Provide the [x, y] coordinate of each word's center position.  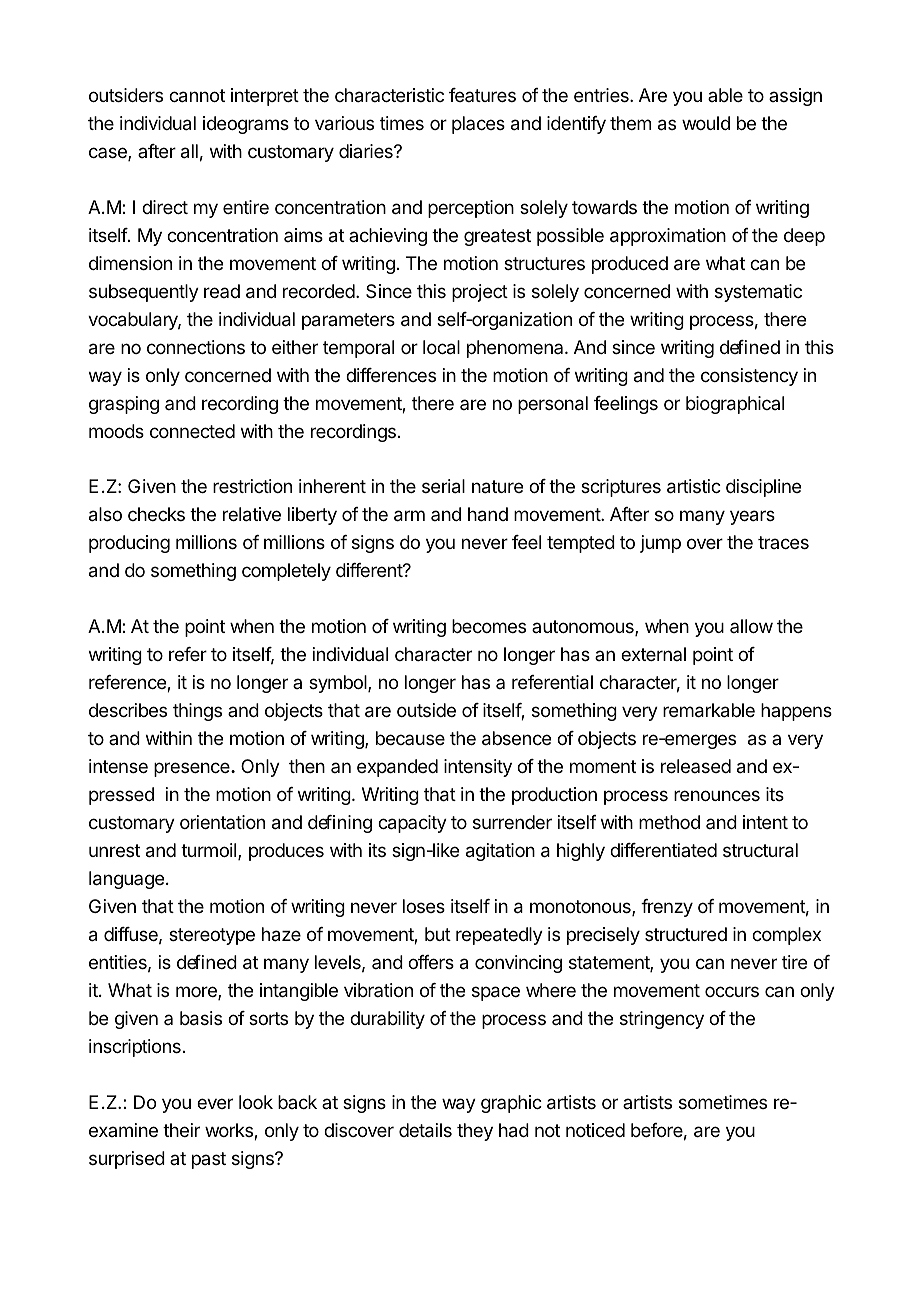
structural [760, 850]
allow [751, 626]
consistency [749, 377]
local [441, 347]
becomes [489, 626]
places [478, 125]
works [230, 1131]
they [475, 1132]
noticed [595, 1130]
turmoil [210, 851]
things [197, 712]
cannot [197, 96]
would [706, 123]
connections [196, 347]
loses [424, 906]
